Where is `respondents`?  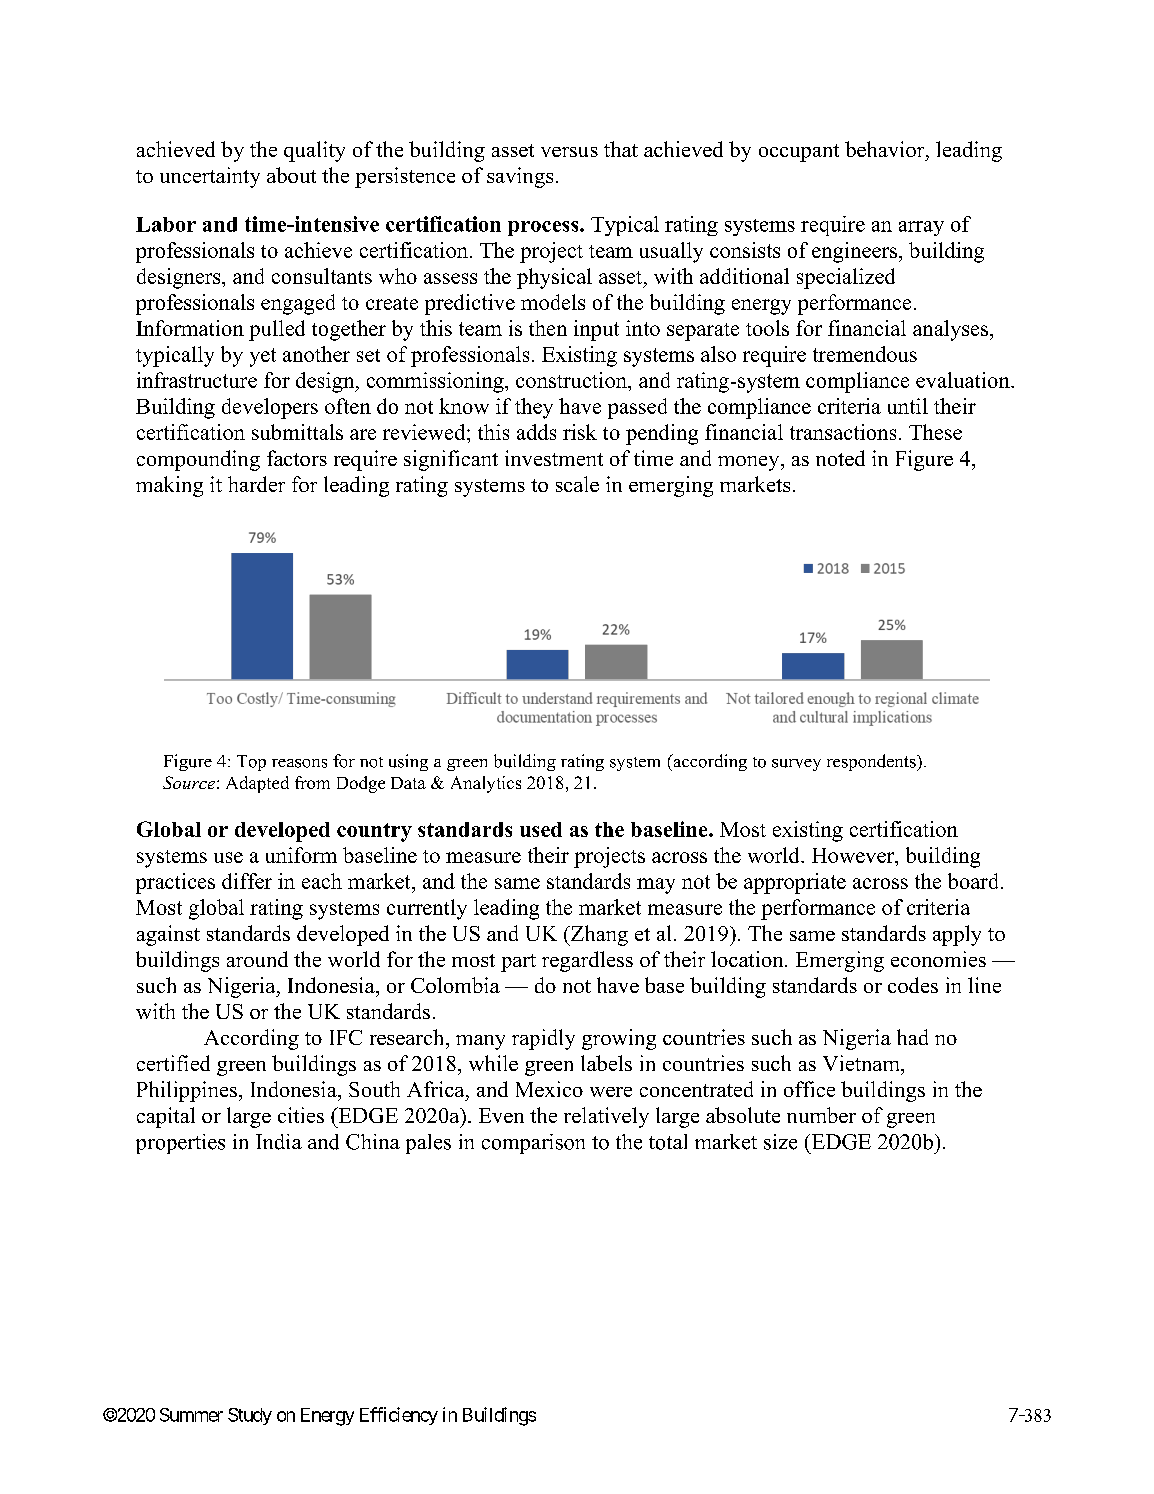
respondents is located at coordinates (872, 762).
